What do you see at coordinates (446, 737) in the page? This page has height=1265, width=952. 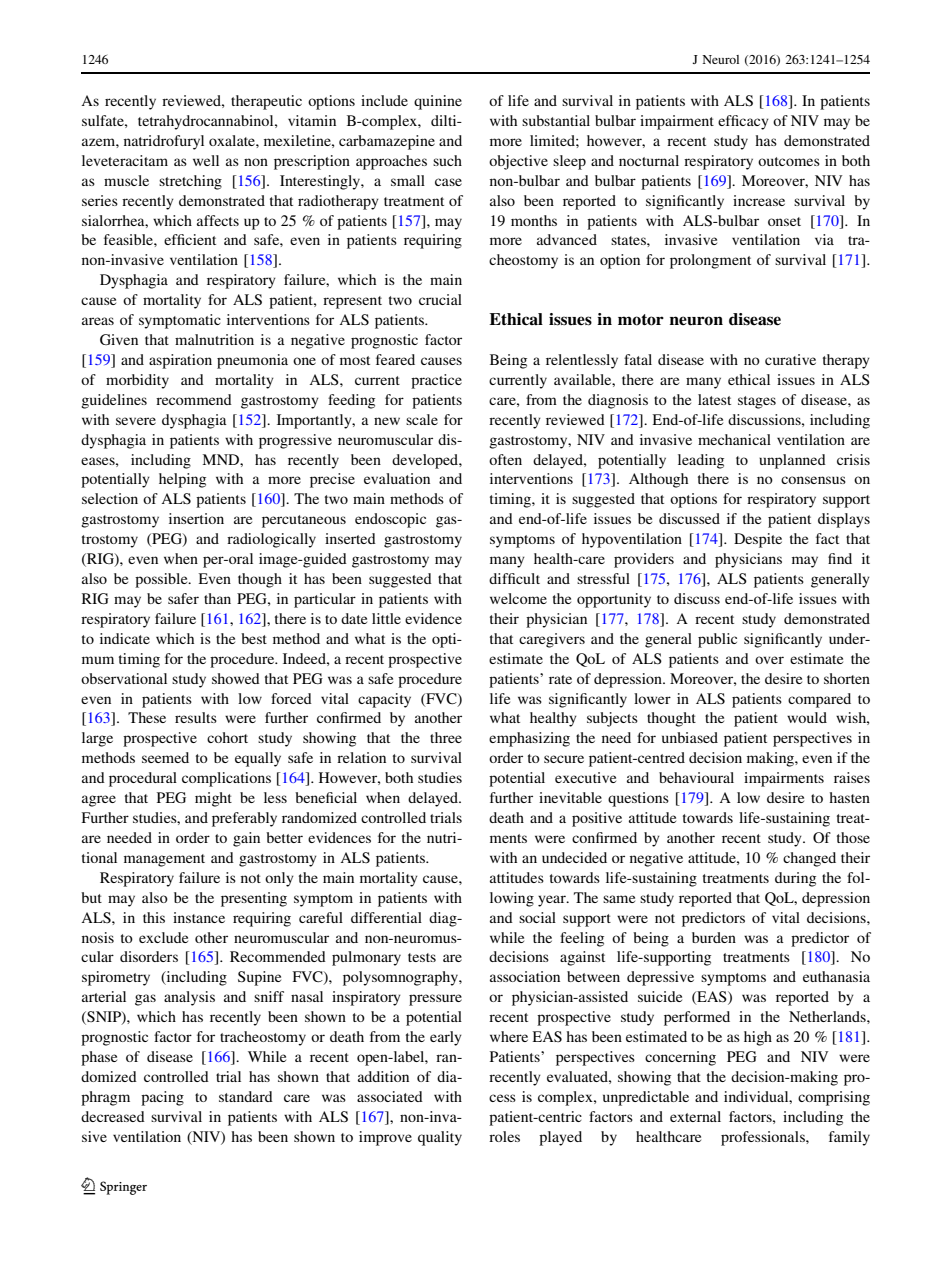 I see `three` at bounding box center [446, 737].
